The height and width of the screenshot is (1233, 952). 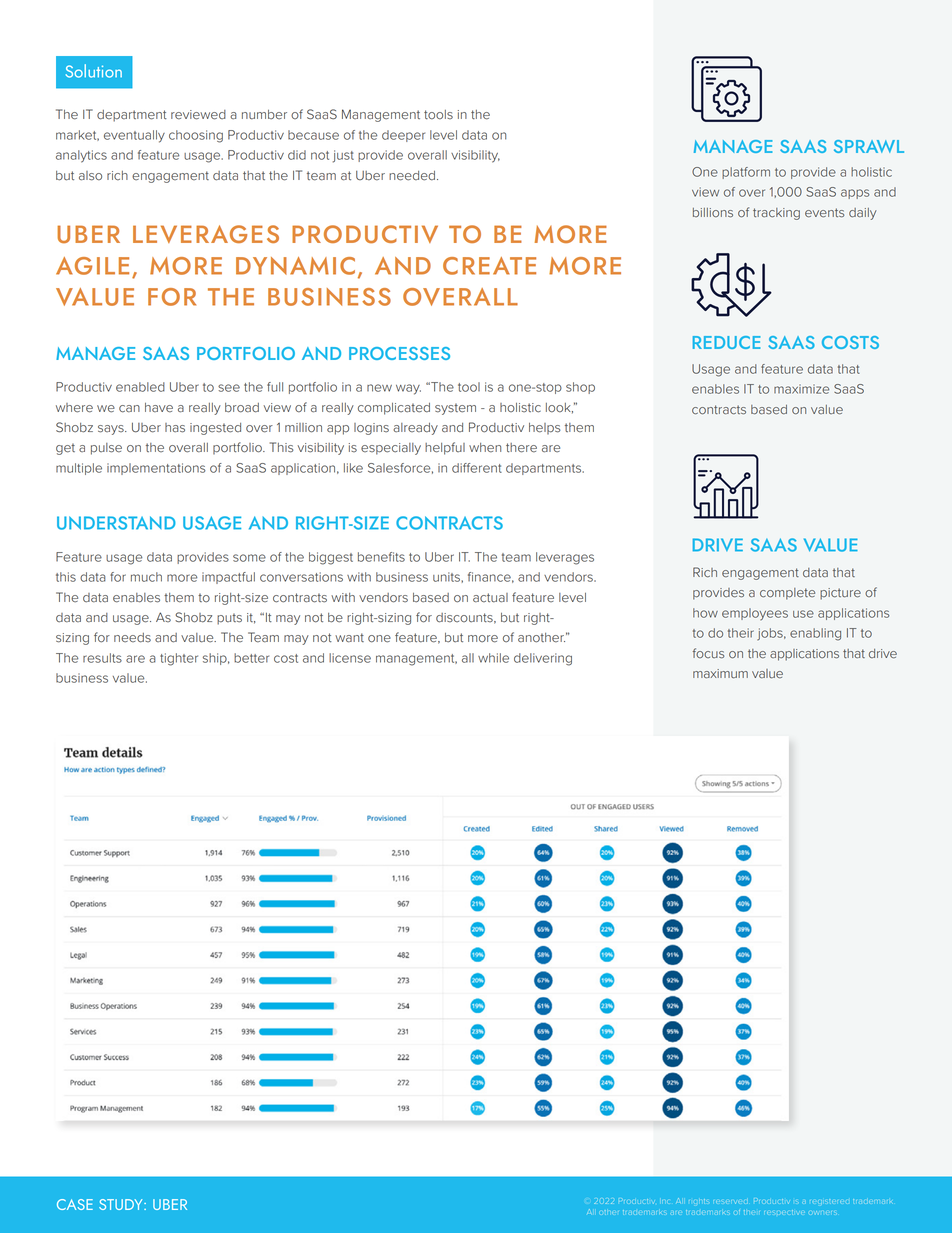 I want to click on eventually, so click(x=134, y=136).
